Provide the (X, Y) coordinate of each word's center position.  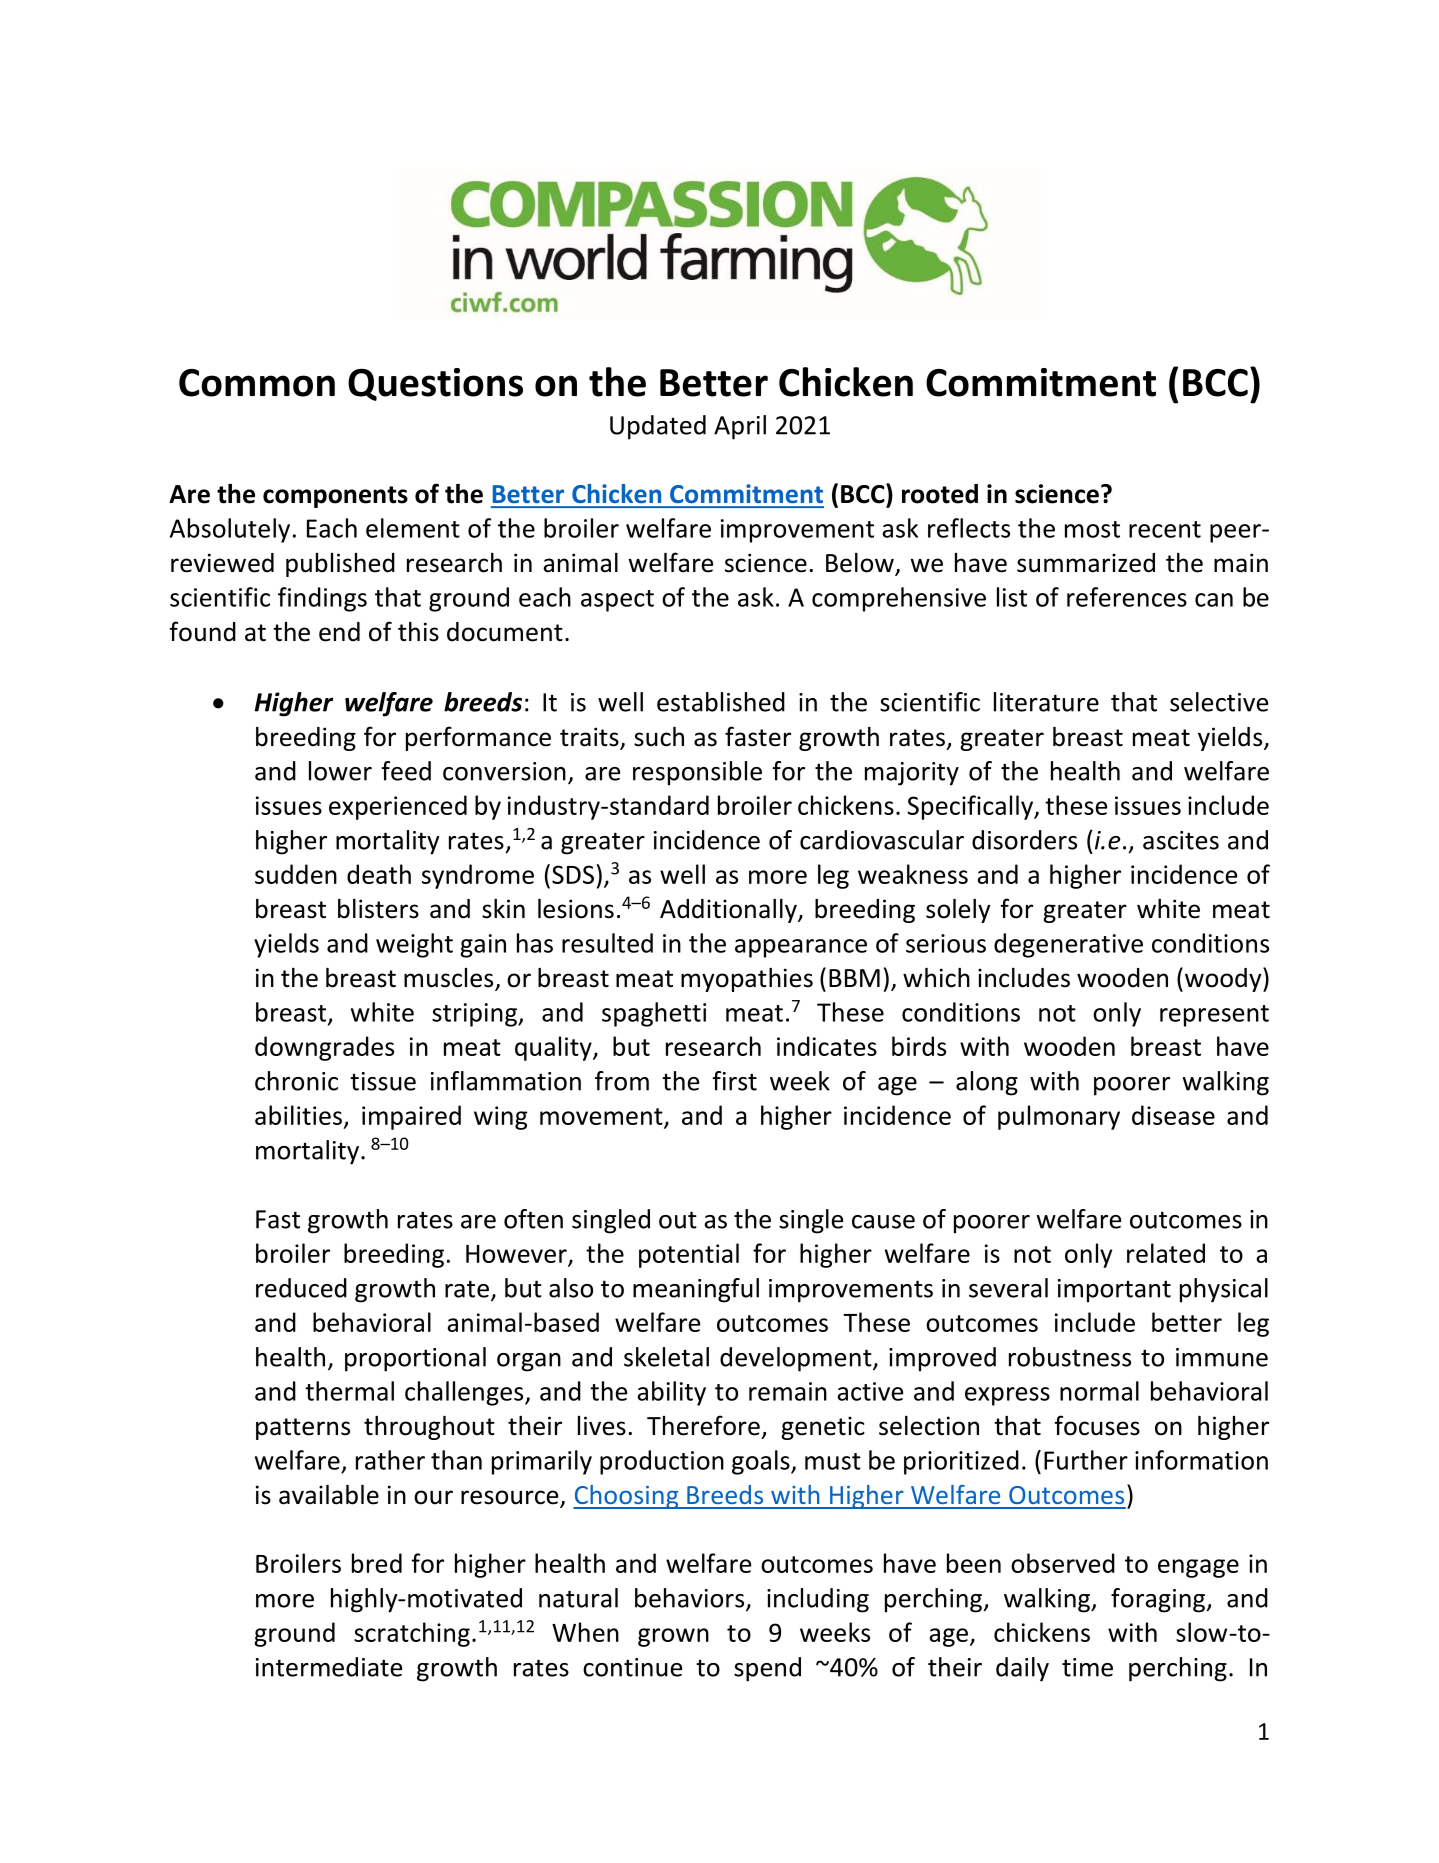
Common (257, 383)
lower (340, 771)
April (740, 427)
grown (673, 1637)
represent (1214, 1016)
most (1092, 529)
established (721, 702)
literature (1046, 702)
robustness (1070, 1357)
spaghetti (654, 1014)
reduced (301, 1288)
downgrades (324, 1048)
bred (377, 1563)
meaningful (696, 1290)
